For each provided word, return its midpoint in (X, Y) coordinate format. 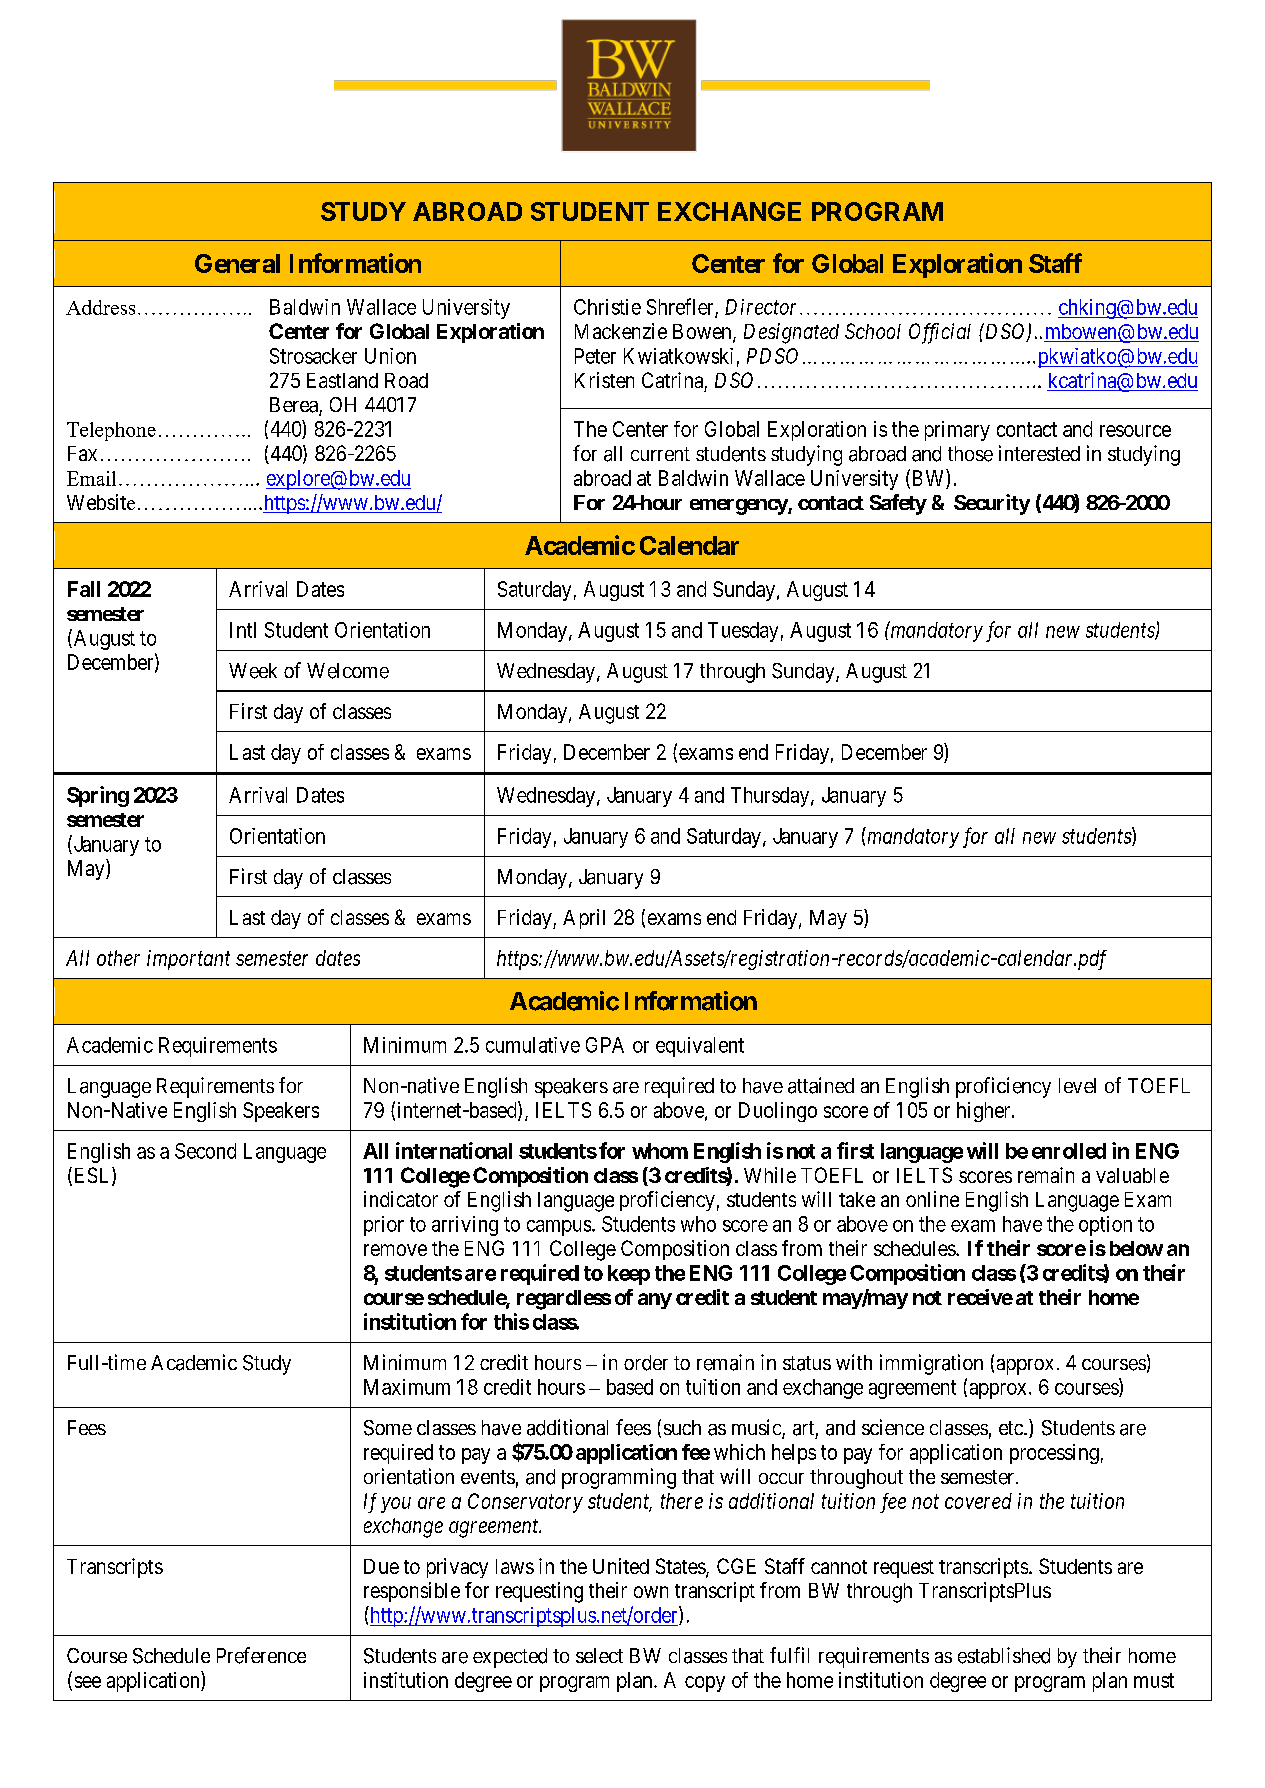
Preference (261, 1655)
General (237, 263)
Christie (607, 307)
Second (205, 1151)
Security (992, 504)
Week (253, 671)
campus (559, 1228)
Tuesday (743, 632)
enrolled (1069, 1151)
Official (940, 333)
